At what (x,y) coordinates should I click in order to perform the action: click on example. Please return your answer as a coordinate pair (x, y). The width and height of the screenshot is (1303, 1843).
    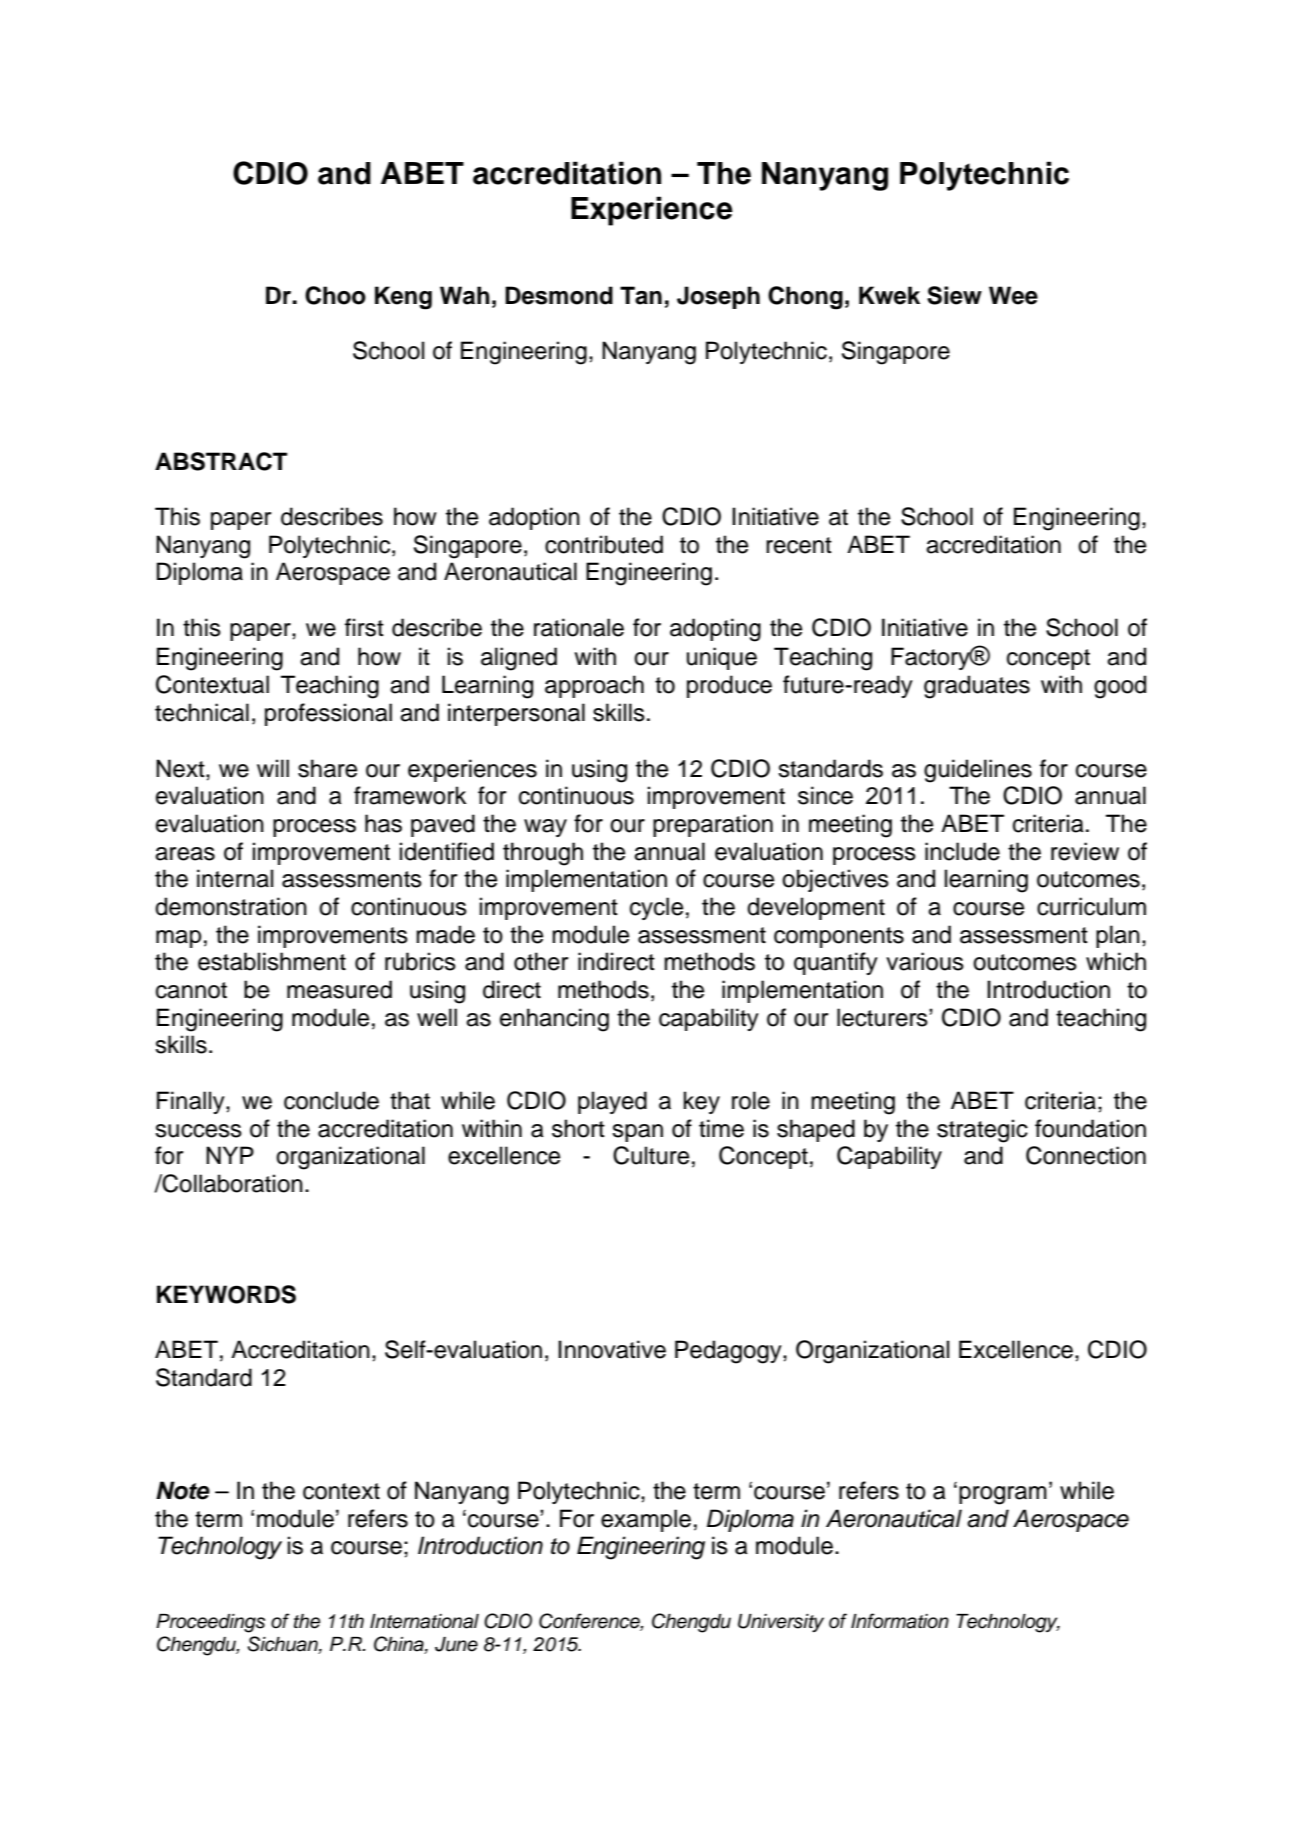
    Looking at the image, I should click on (646, 1520).
